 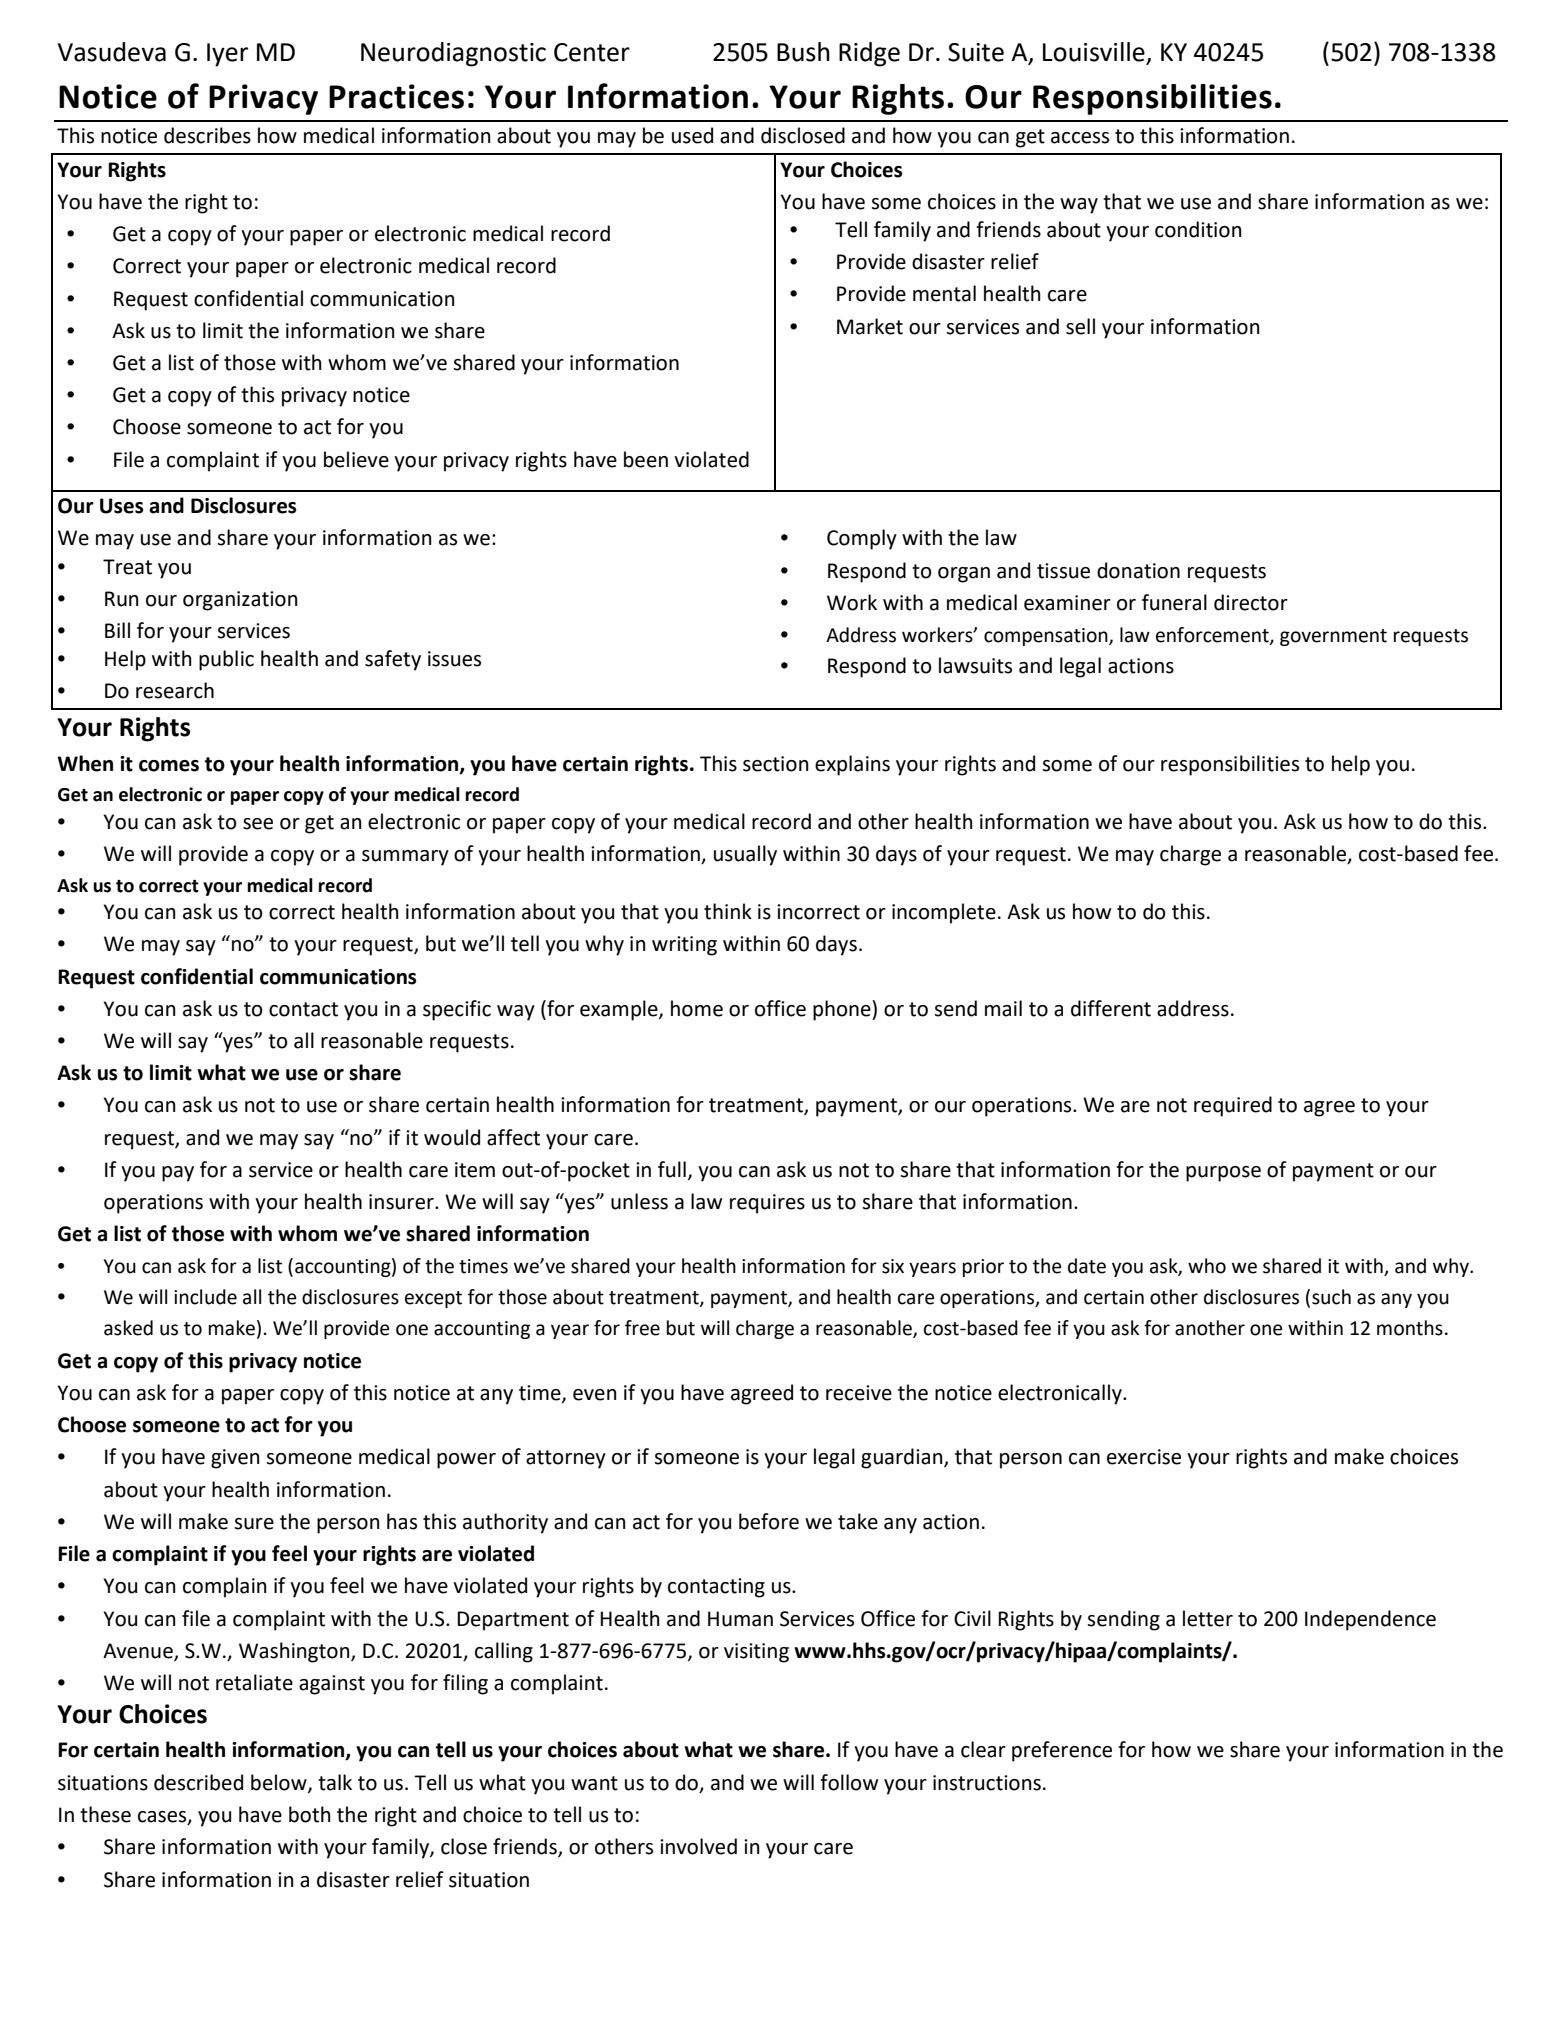 I want to click on section, so click(x=776, y=764).
